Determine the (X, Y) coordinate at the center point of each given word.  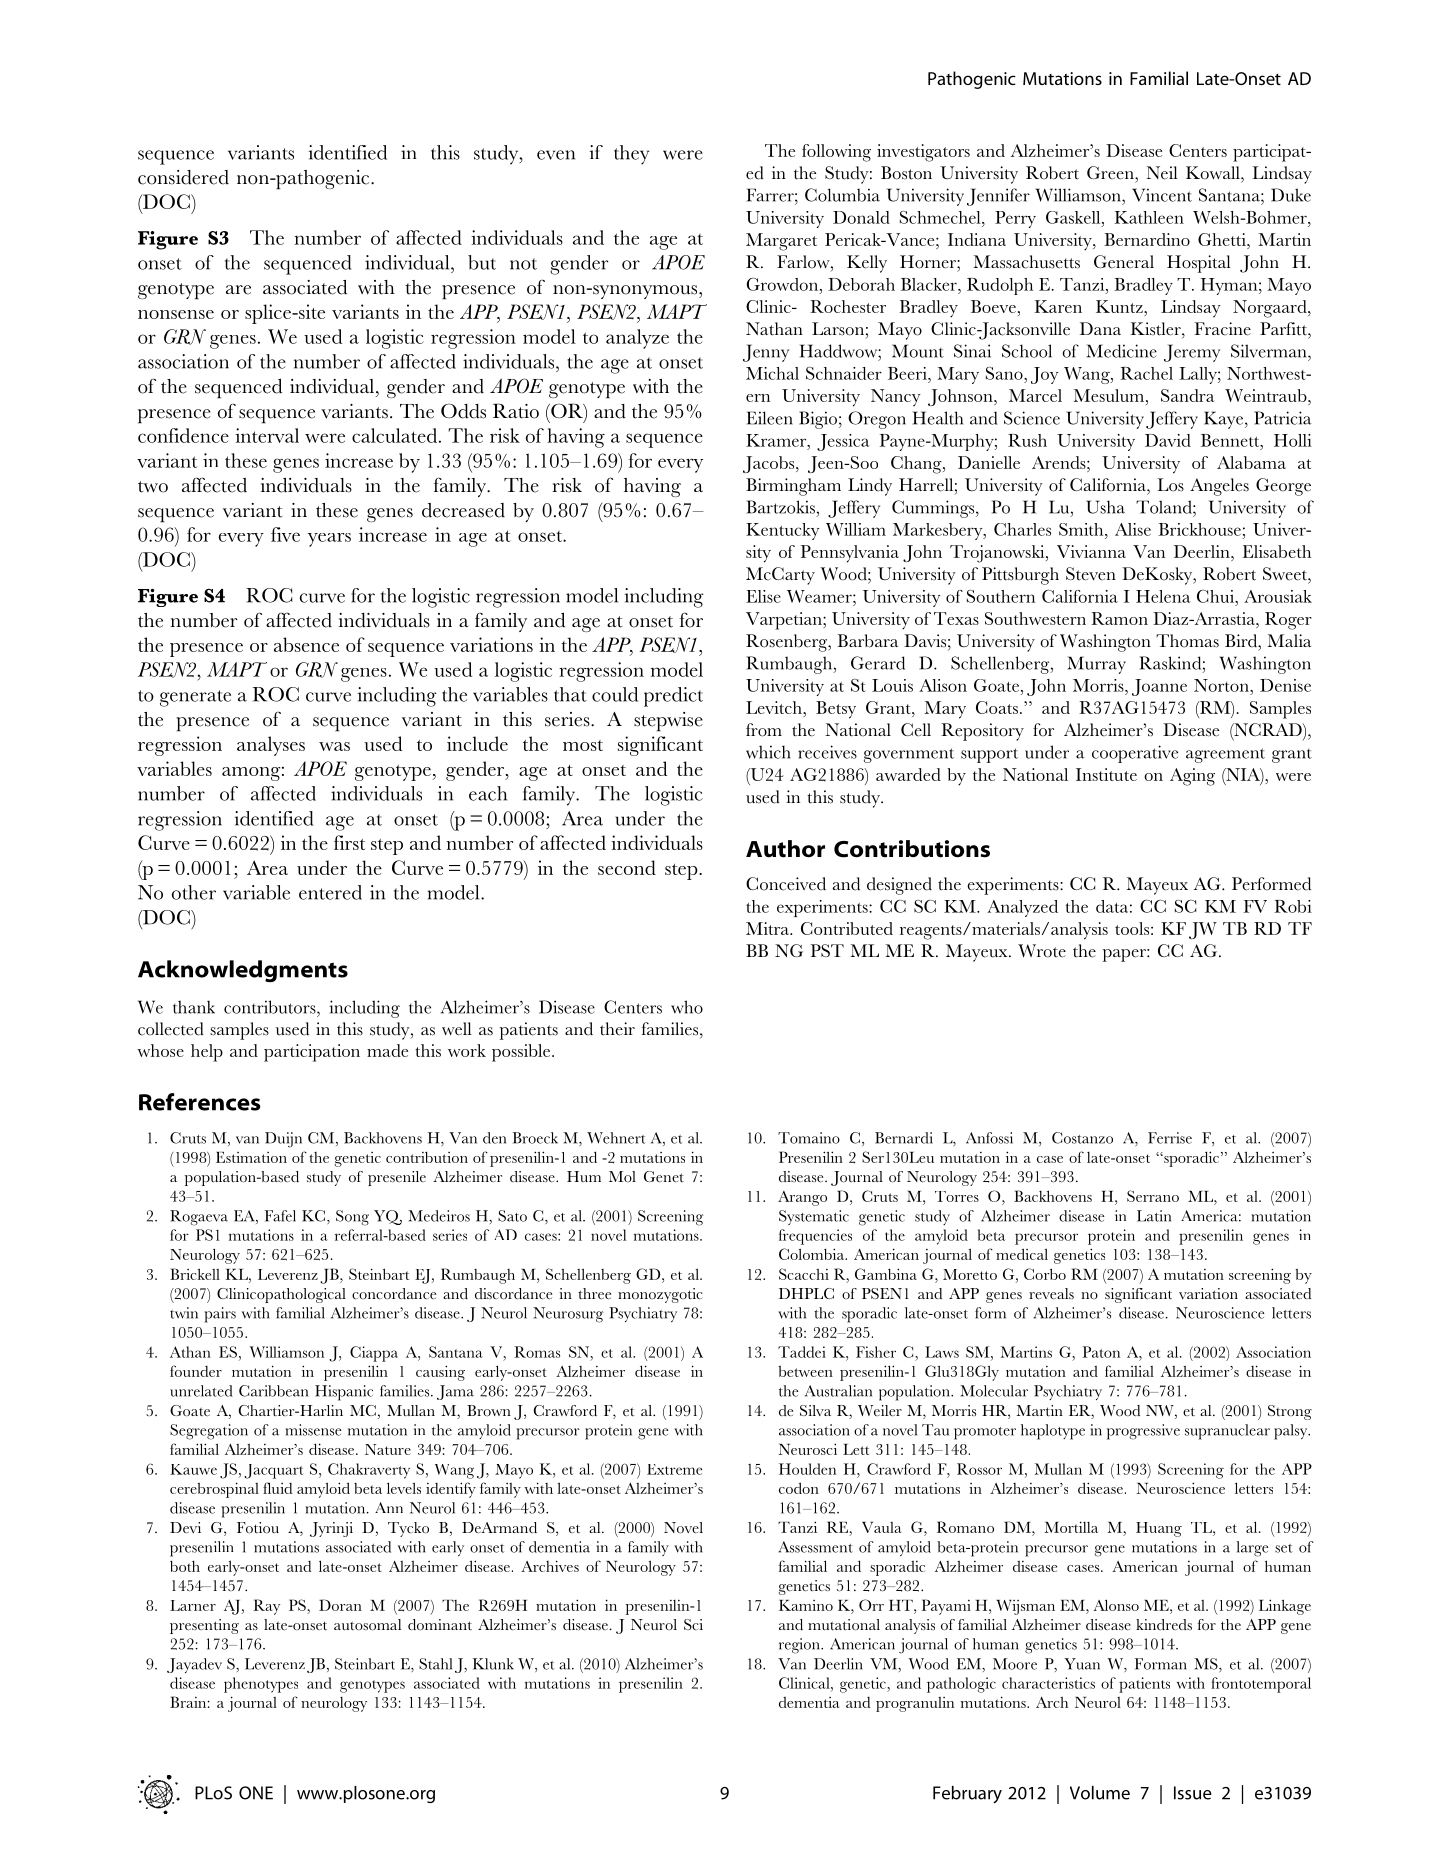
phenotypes (261, 1685)
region (800, 1646)
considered (183, 177)
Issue (1193, 1793)
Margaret (781, 242)
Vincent (1162, 195)
